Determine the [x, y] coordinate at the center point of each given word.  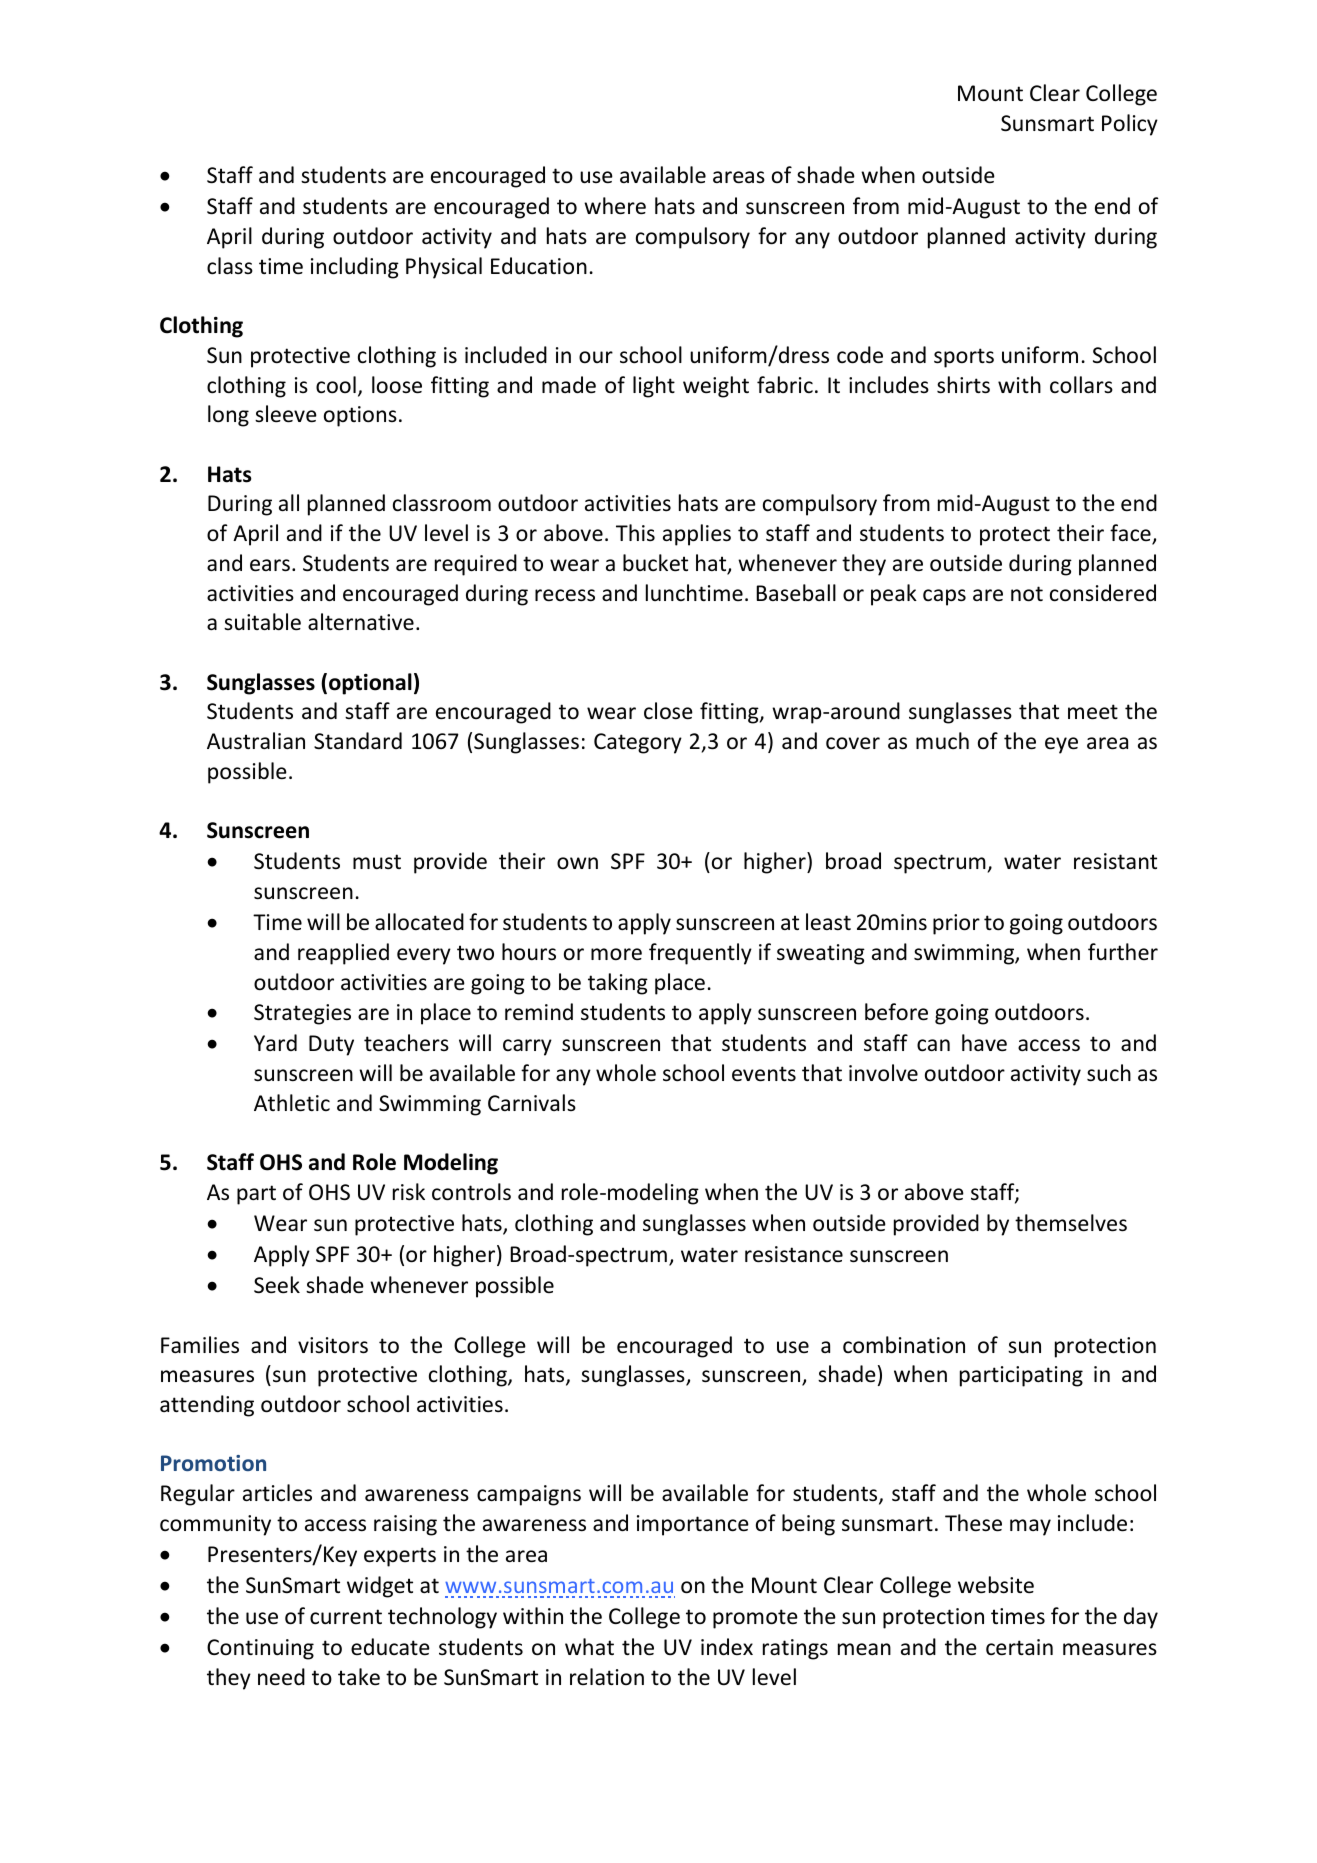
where [615, 206]
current [346, 1617]
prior [956, 924]
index [727, 1647]
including [355, 268]
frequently [700, 954]
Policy [1130, 125]
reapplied [343, 954]
